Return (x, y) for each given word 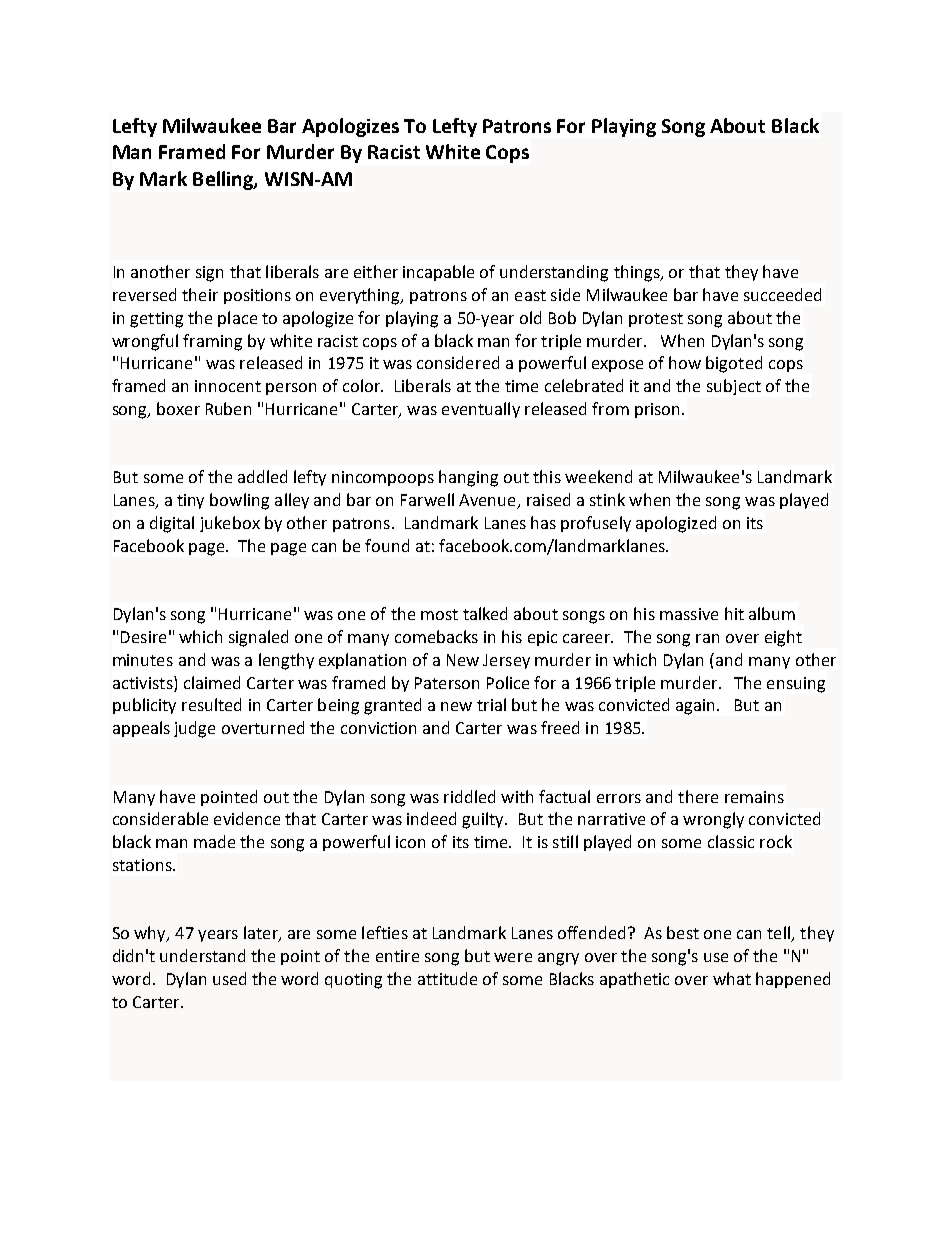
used (229, 978)
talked (485, 613)
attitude (447, 978)
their (200, 294)
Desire (143, 637)
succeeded (782, 294)
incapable (438, 273)
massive (689, 614)
